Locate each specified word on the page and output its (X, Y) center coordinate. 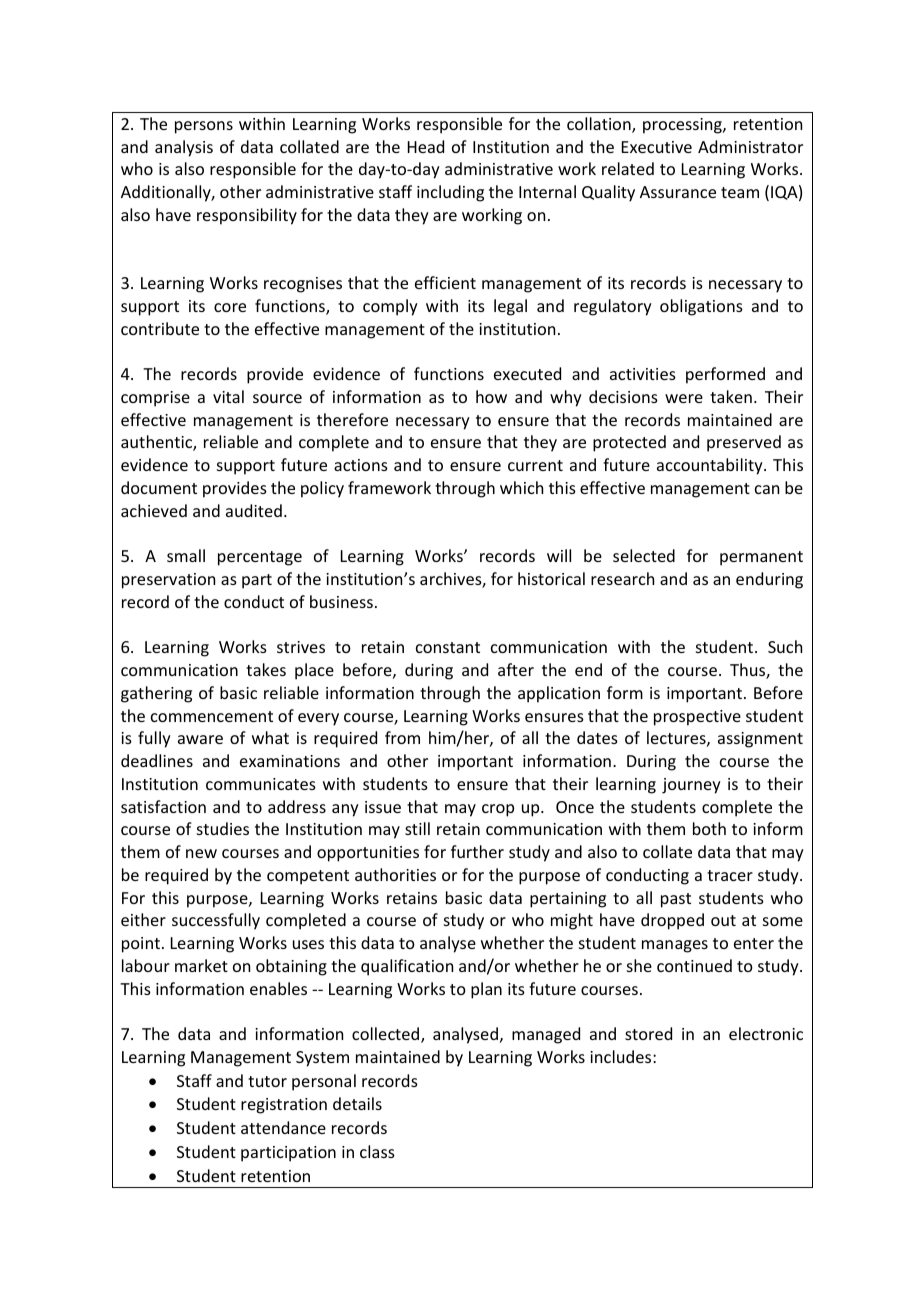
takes (266, 669)
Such (785, 646)
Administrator (750, 146)
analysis (184, 148)
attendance (283, 1127)
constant (448, 647)
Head (426, 146)
